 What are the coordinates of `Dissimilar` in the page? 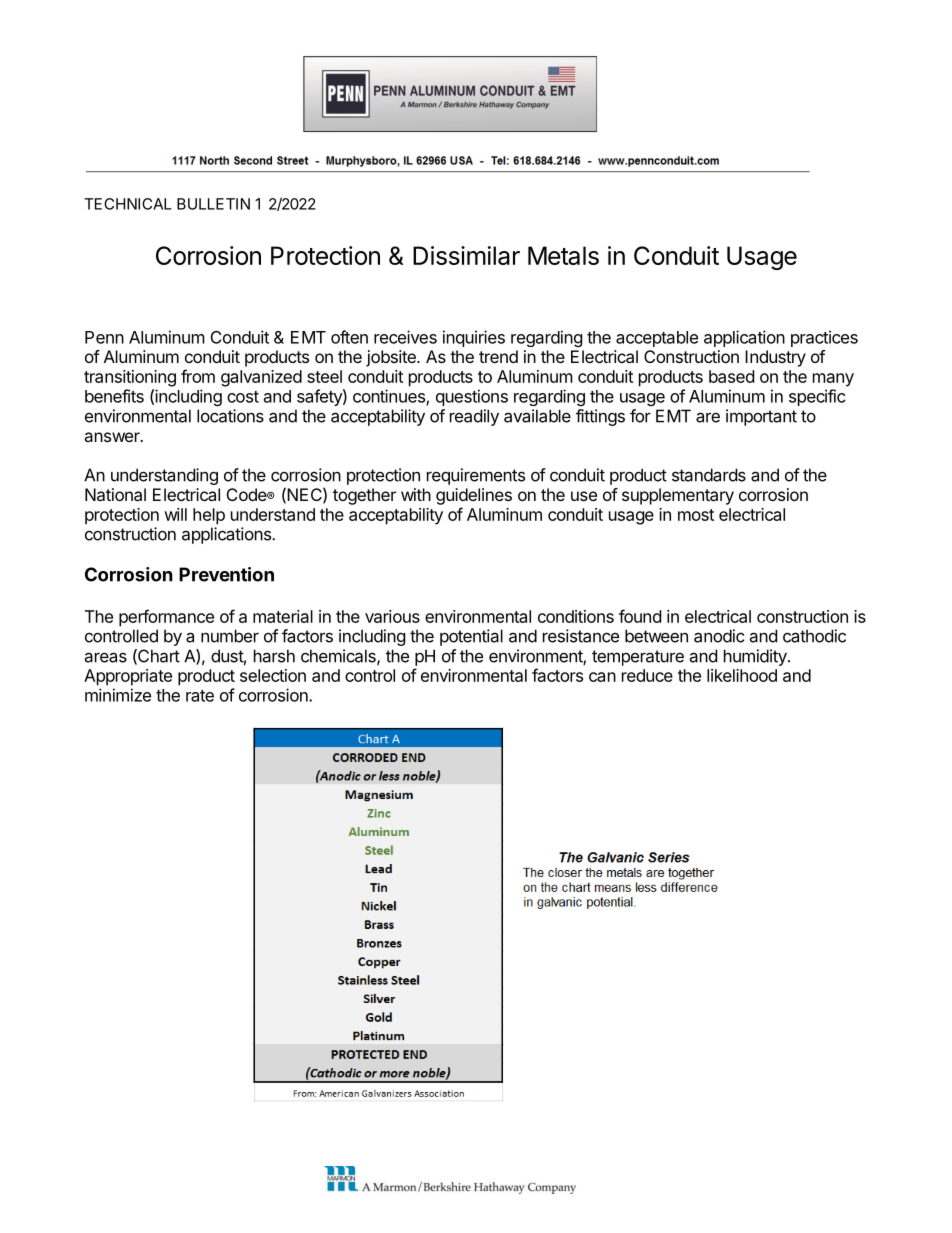 It's located at (466, 255).
